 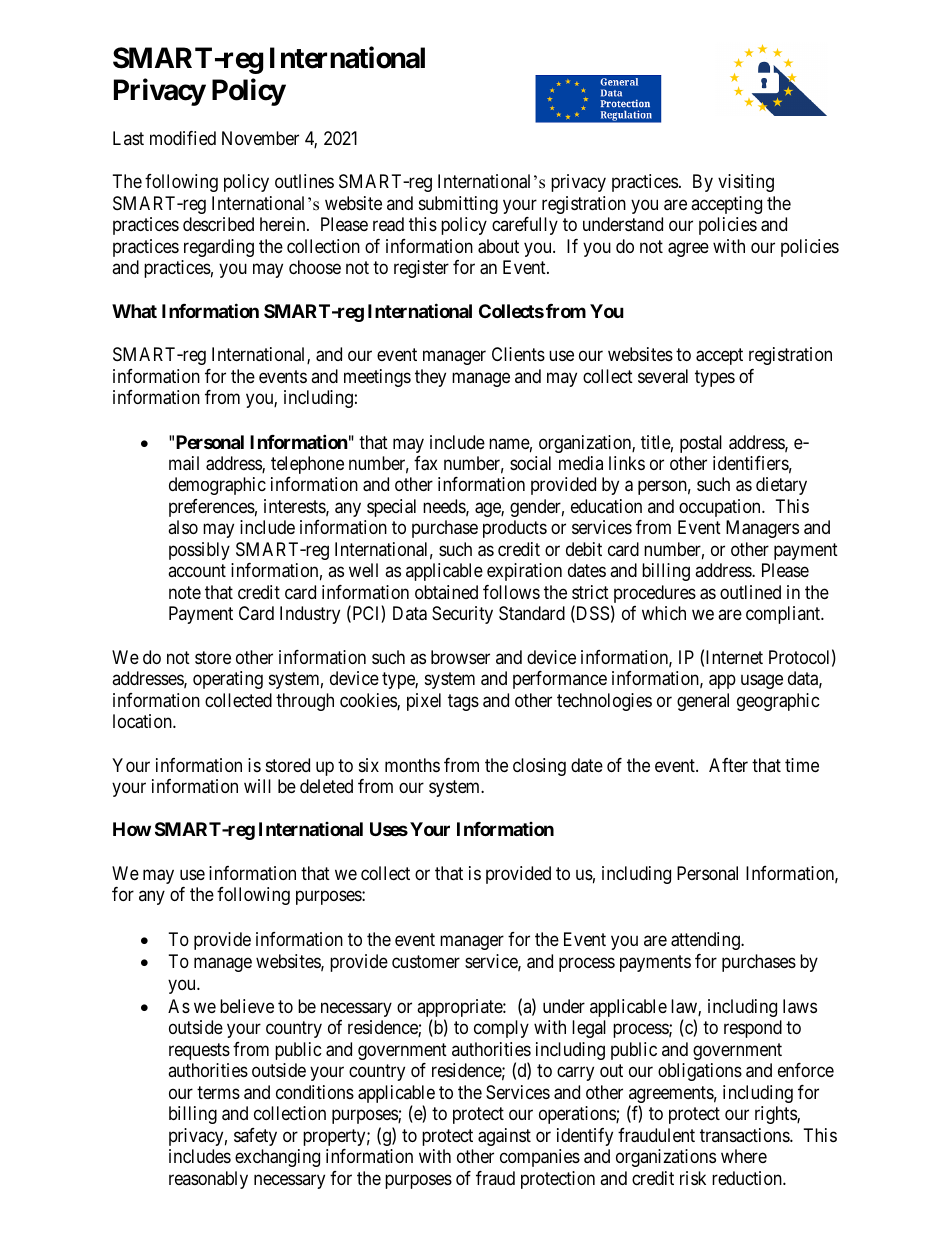 What do you see at coordinates (746, 183) in the page?
I see `visiting` at bounding box center [746, 183].
